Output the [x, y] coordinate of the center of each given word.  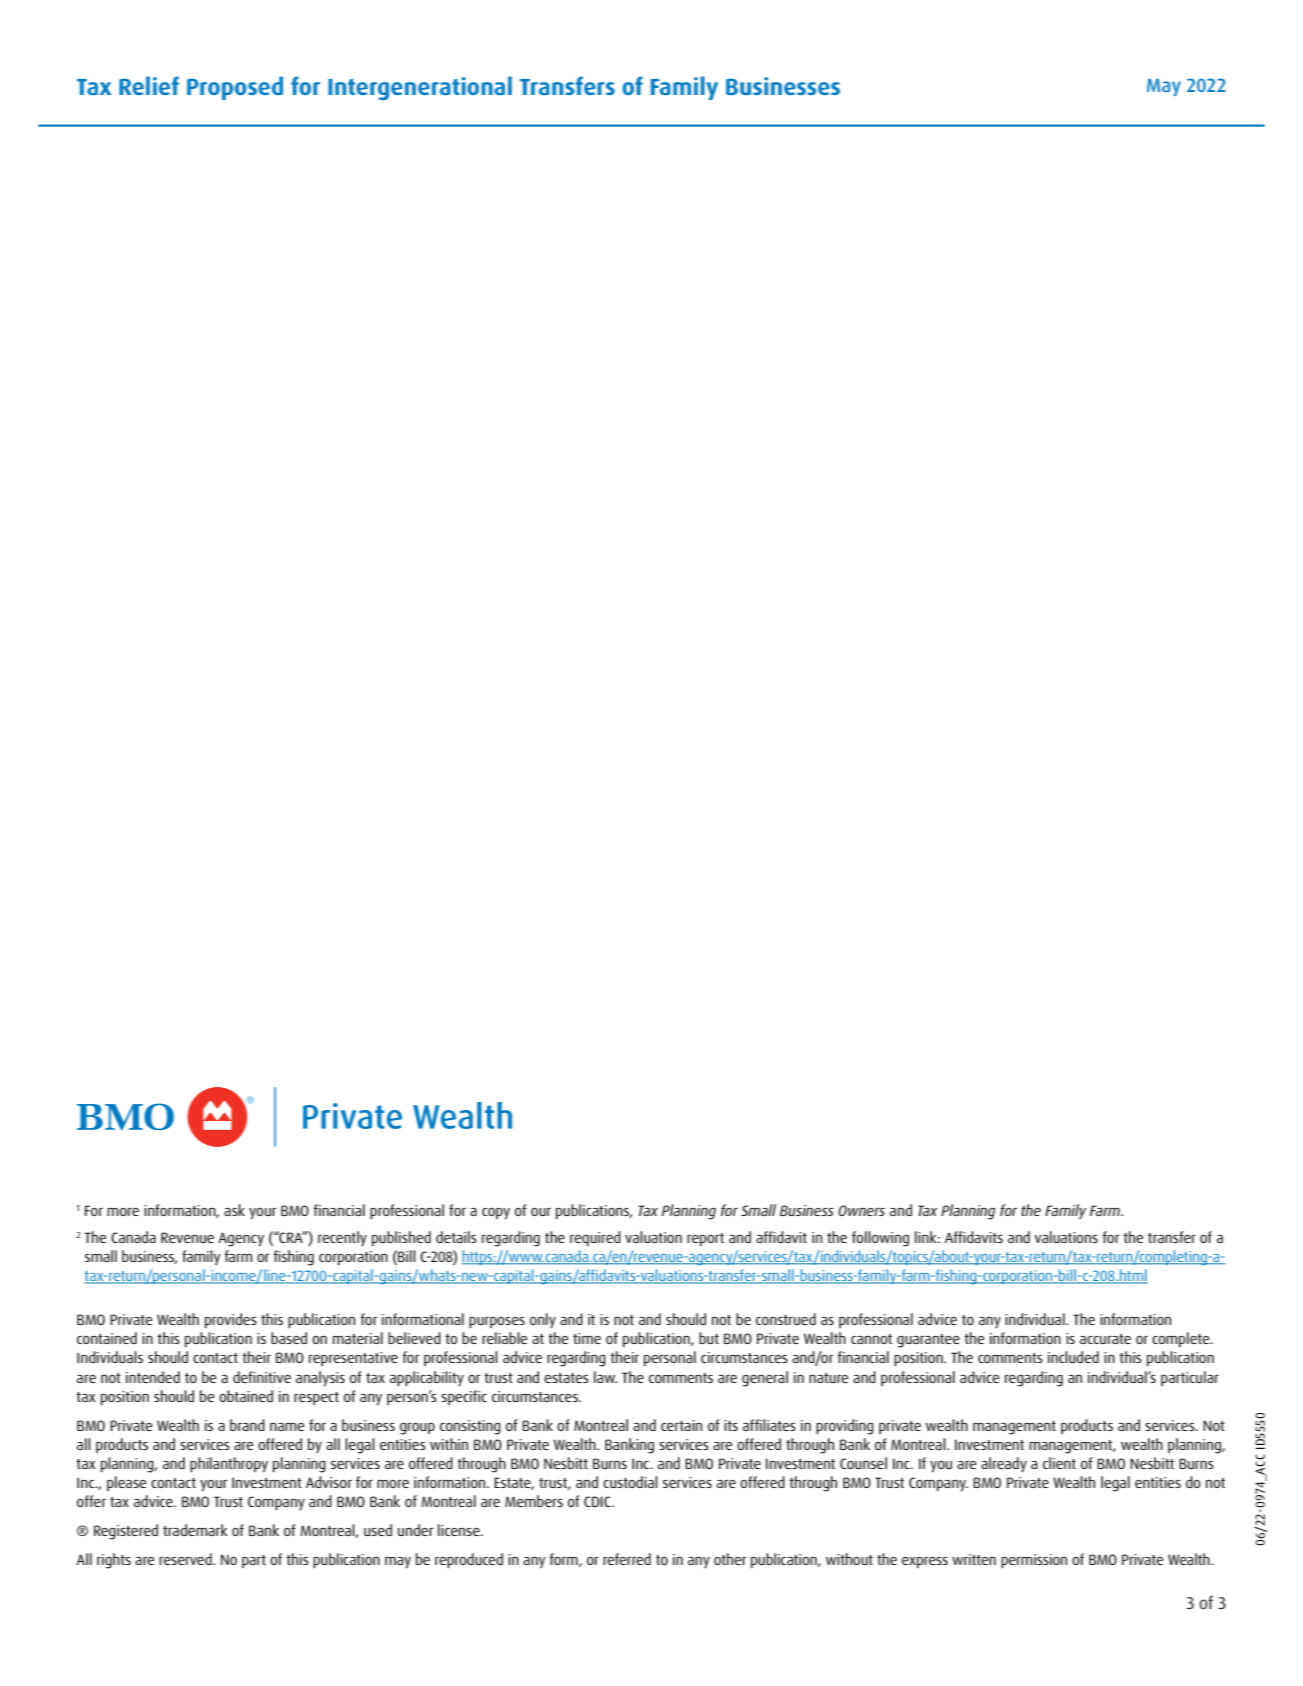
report [705, 1240]
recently [342, 1238]
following [880, 1239]
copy [496, 1214]
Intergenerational [420, 88]
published [401, 1239]
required [595, 1238]
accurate [1105, 1339]
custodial [630, 1482]
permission [1034, 1561]
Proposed [235, 88]
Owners [861, 1210]
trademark [195, 1530]
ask [234, 1210]
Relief [149, 85]
